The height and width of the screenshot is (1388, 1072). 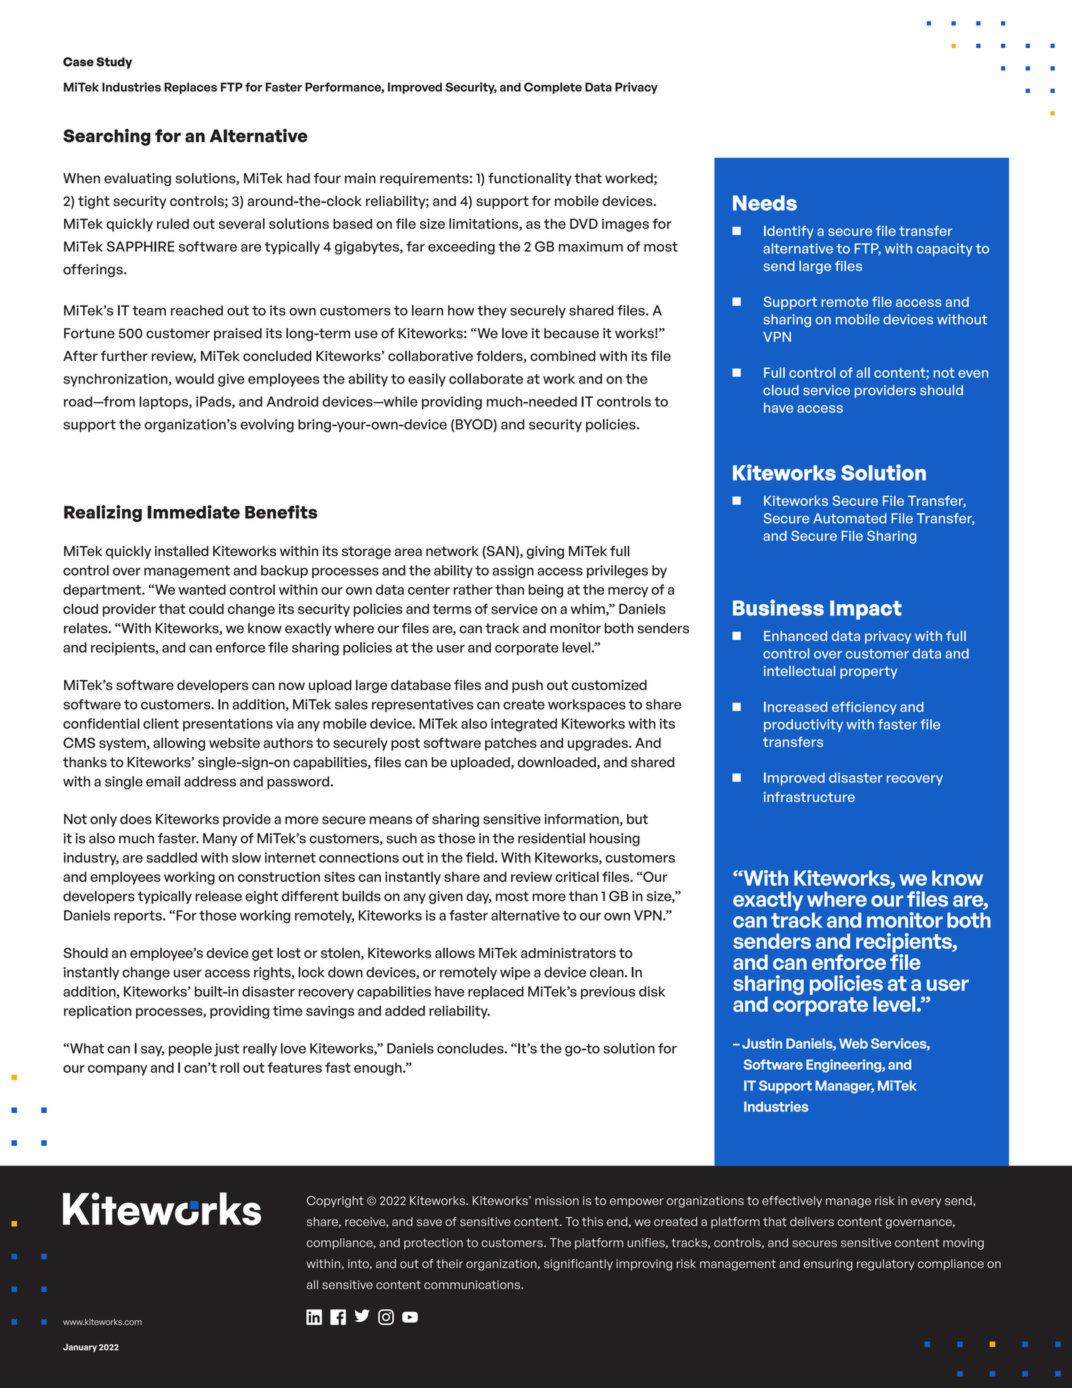 What do you see at coordinates (80, 1348) in the screenshot?
I see `January` at bounding box center [80, 1348].
